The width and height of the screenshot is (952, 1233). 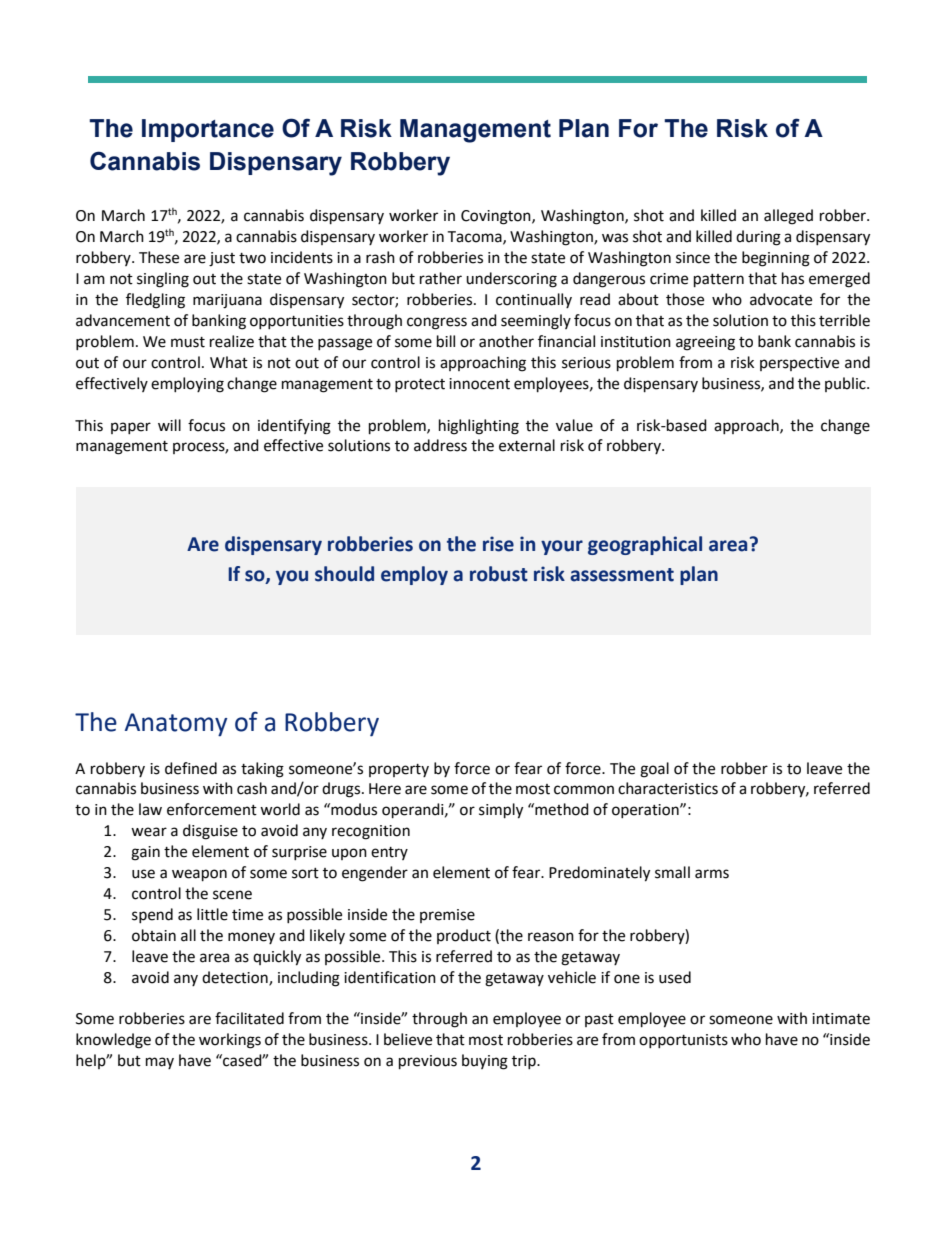 What do you see at coordinates (654, 770) in the screenshot?
I see `goal` at bounding box center [654, 770].
